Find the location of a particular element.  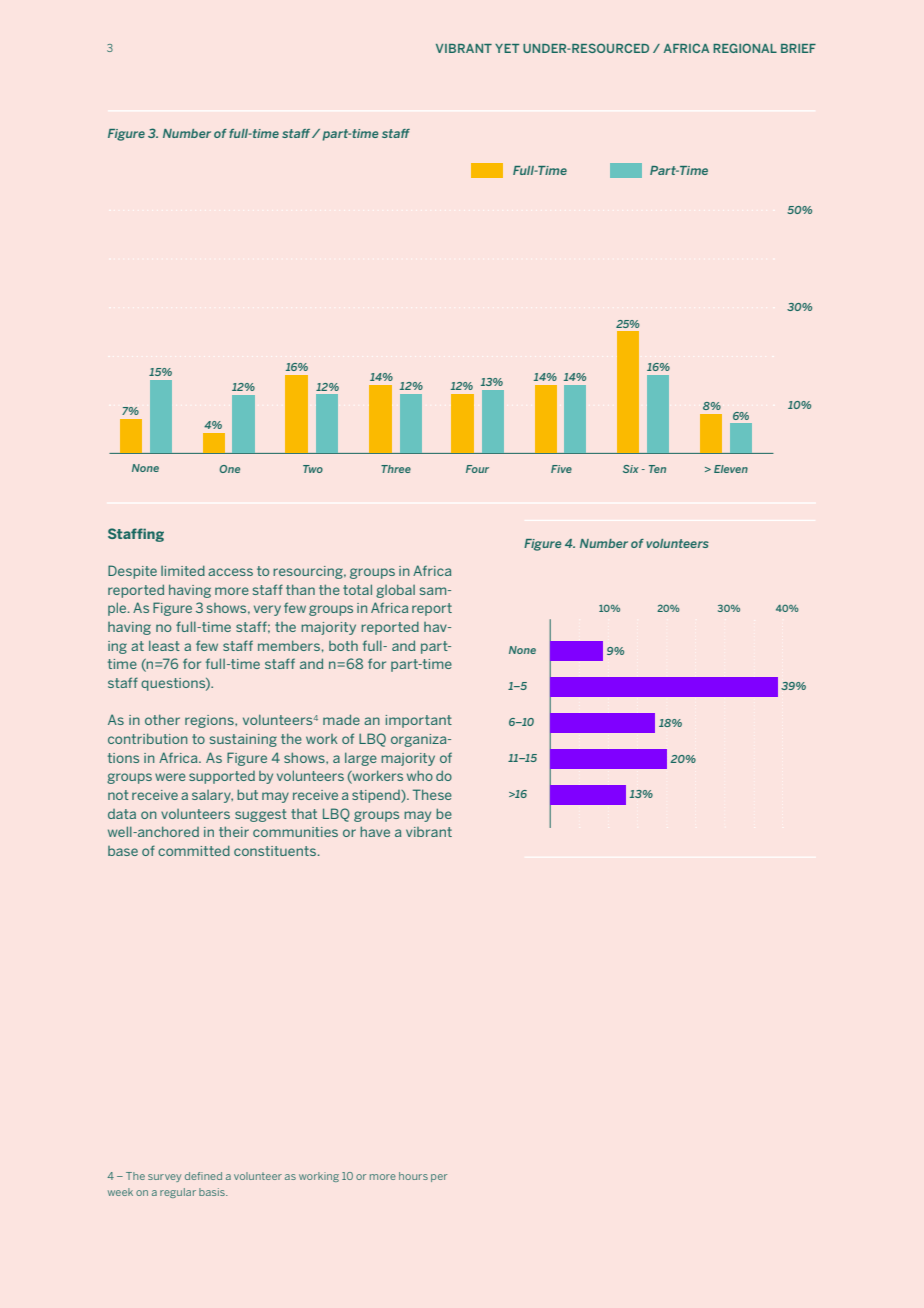

YET is located at coordinates (507, 48).
